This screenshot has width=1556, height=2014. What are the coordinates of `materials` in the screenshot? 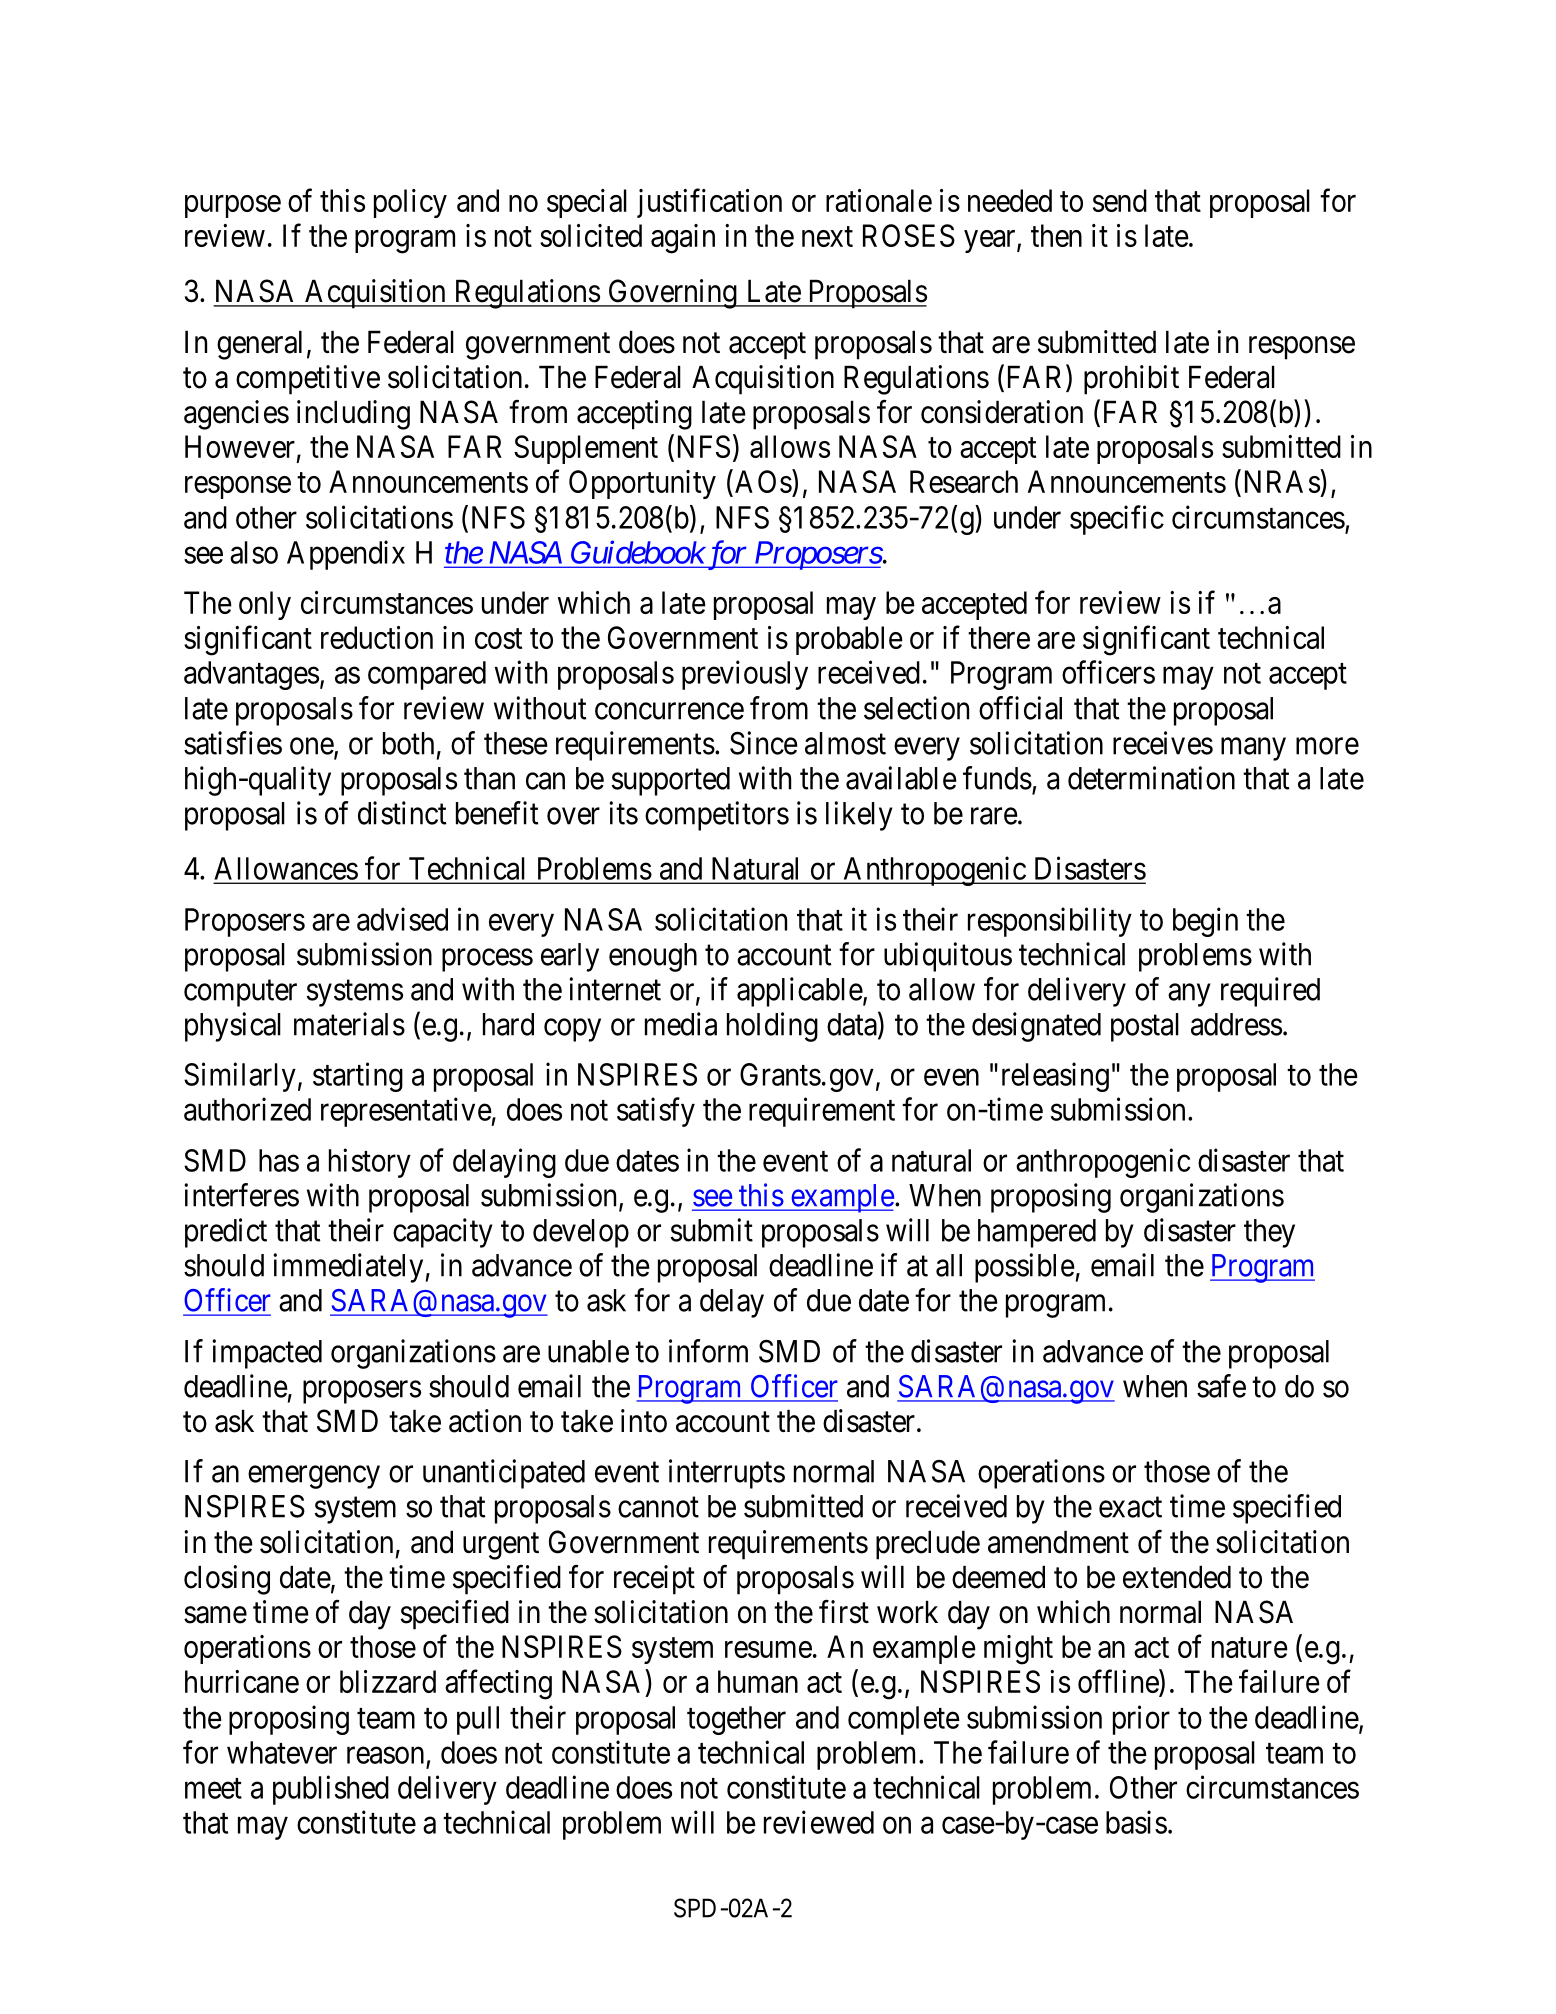 It's located at (349, 1024).
